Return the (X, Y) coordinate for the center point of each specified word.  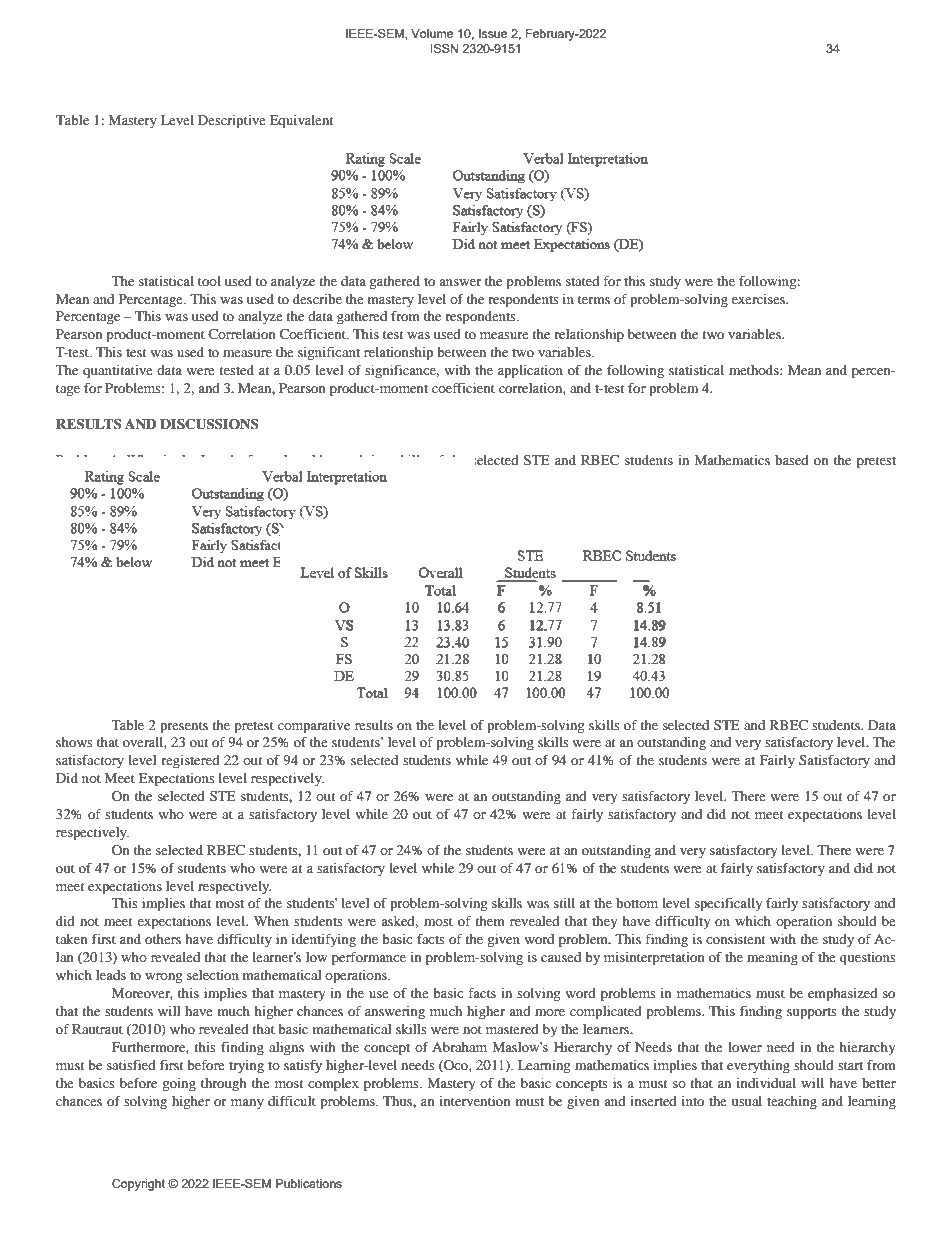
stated (583, 281)
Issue (493, 33)
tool (209, 281)
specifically (728, 905)
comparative (314, 727)
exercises (759, 299)
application (530, 372)
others (163, 939)
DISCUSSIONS (209, 424)
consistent (735, 939)
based (792, 460)
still (564, 903)
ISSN (444, 48)
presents (184, 728)
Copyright (138, 1185)
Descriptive (232, 122)
